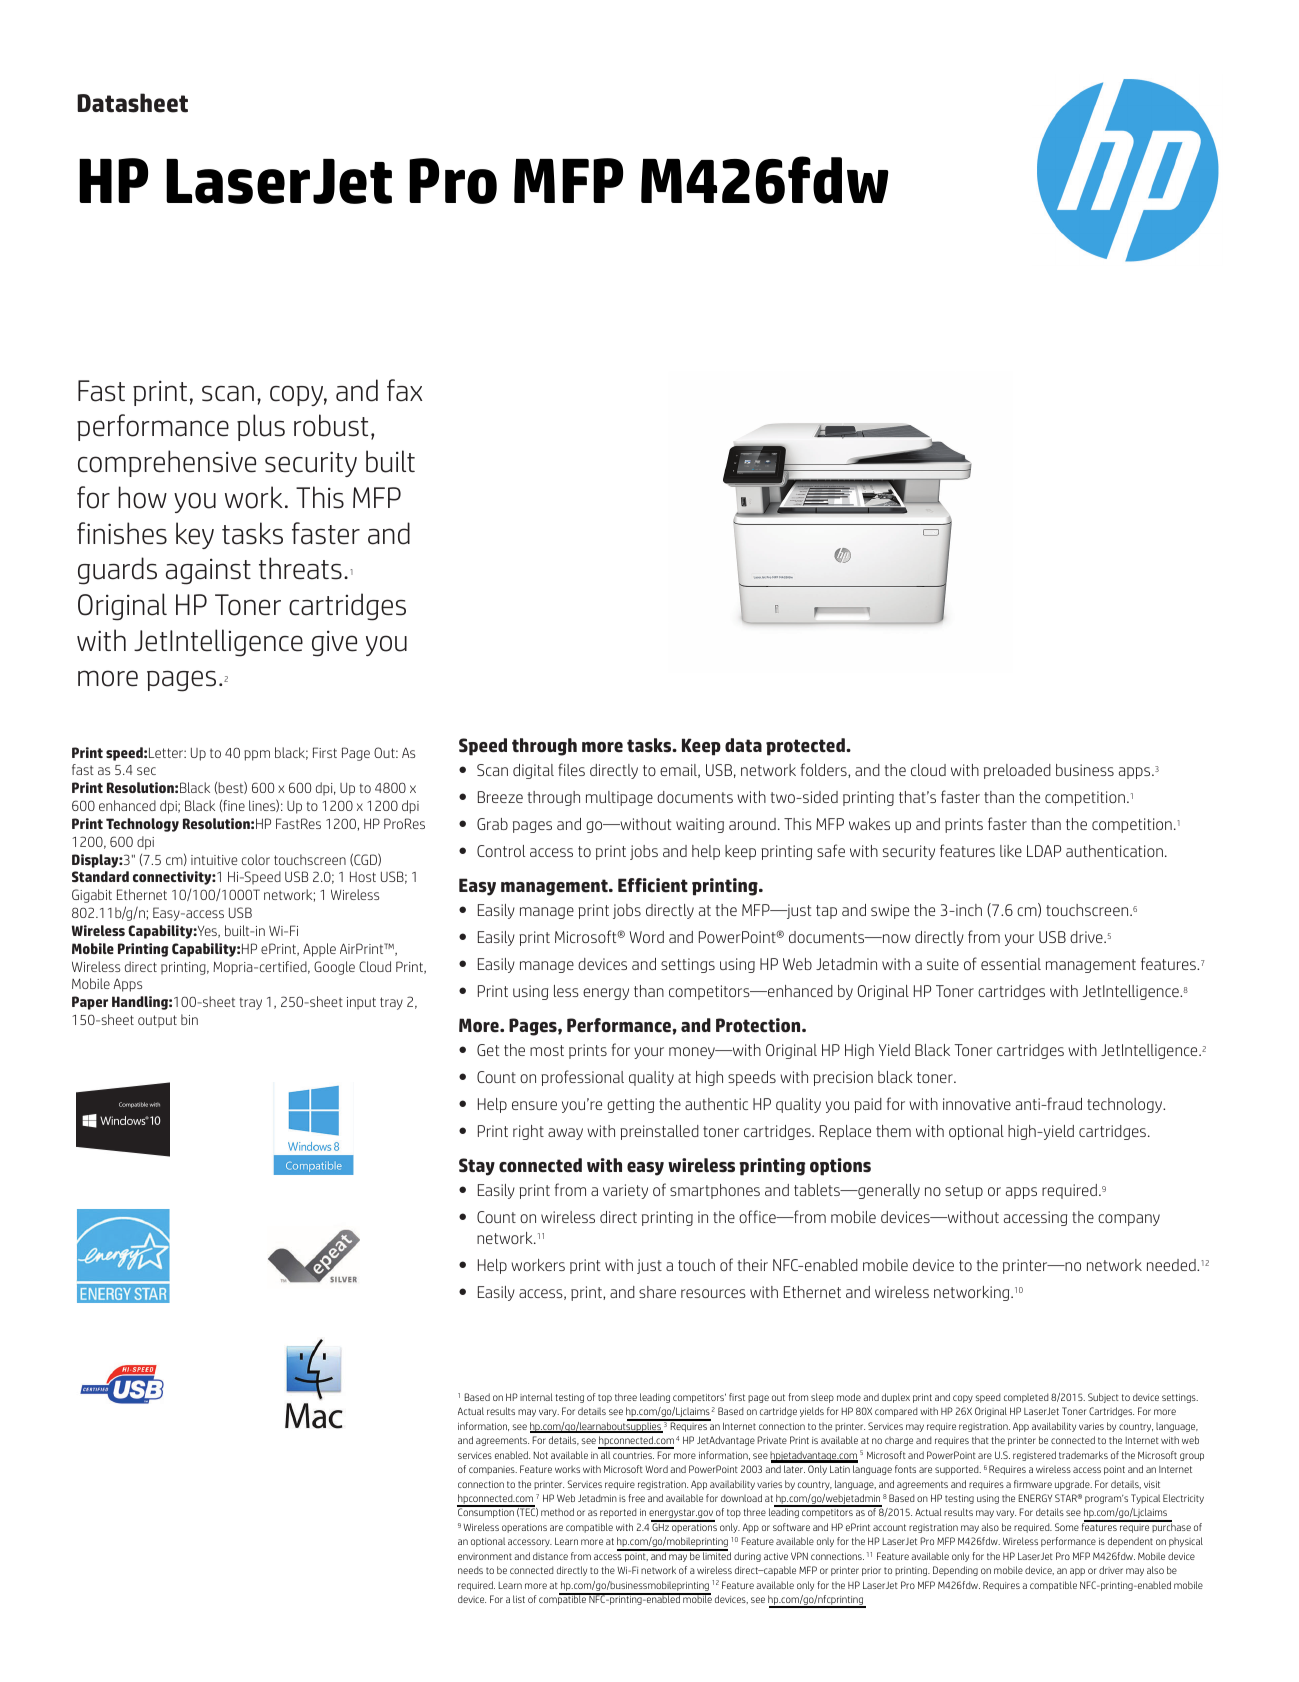 Image resolution: width=1299 pixels, height=1682 pixels. I want to click on bin, so click(189, 1019).
